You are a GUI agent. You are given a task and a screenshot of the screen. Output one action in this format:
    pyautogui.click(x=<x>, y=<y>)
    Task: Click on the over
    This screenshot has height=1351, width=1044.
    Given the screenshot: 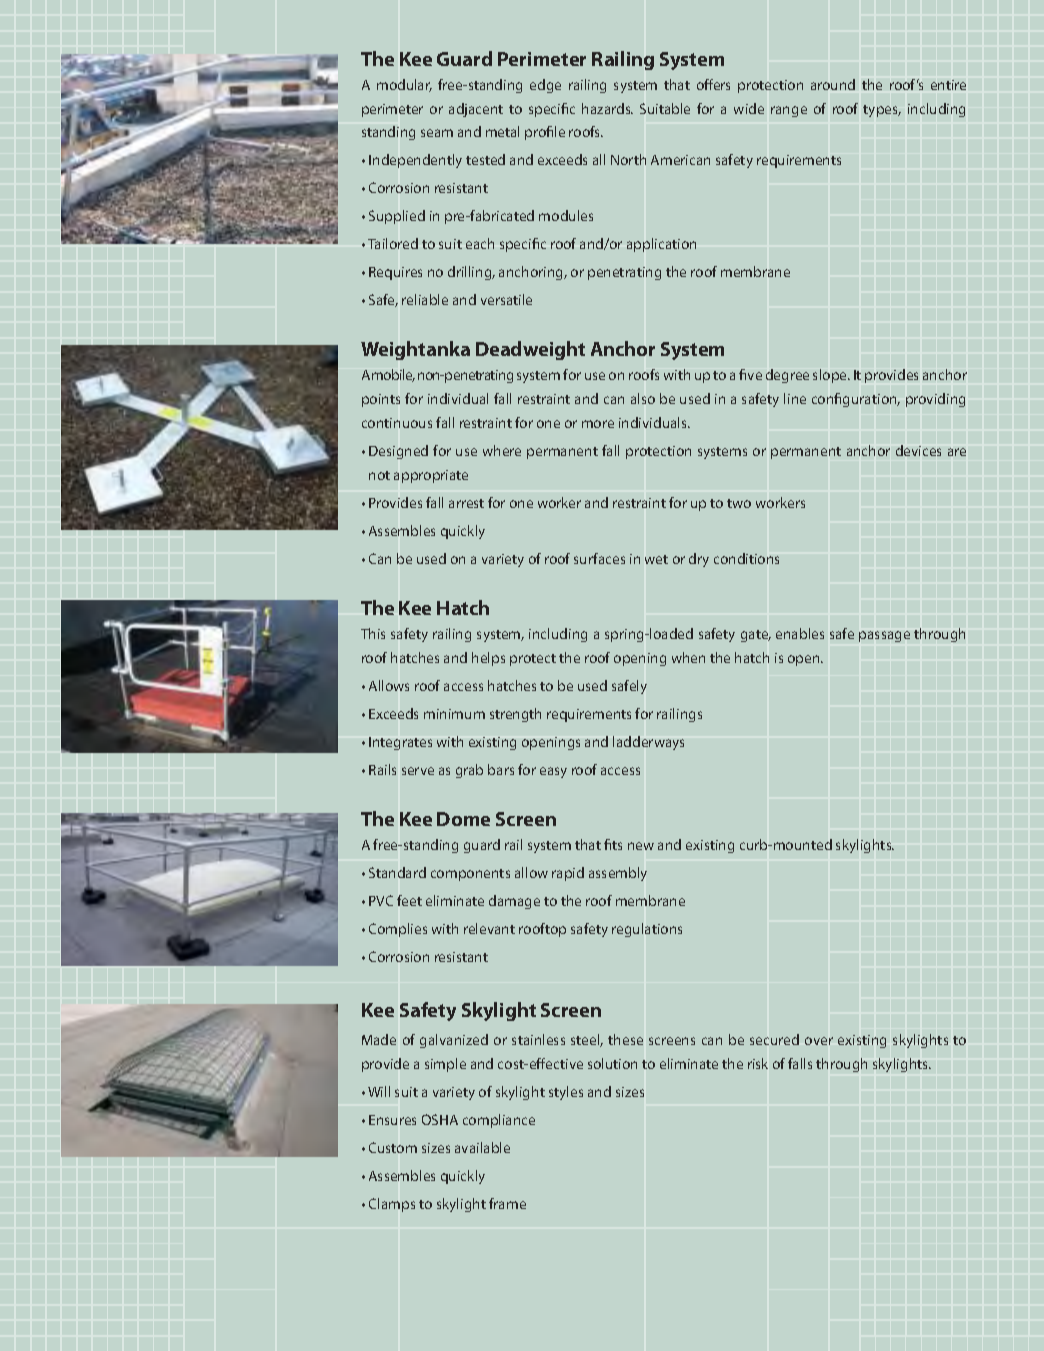 What is the action you would take?
    pyautogui.click(x=819, y=1041)
